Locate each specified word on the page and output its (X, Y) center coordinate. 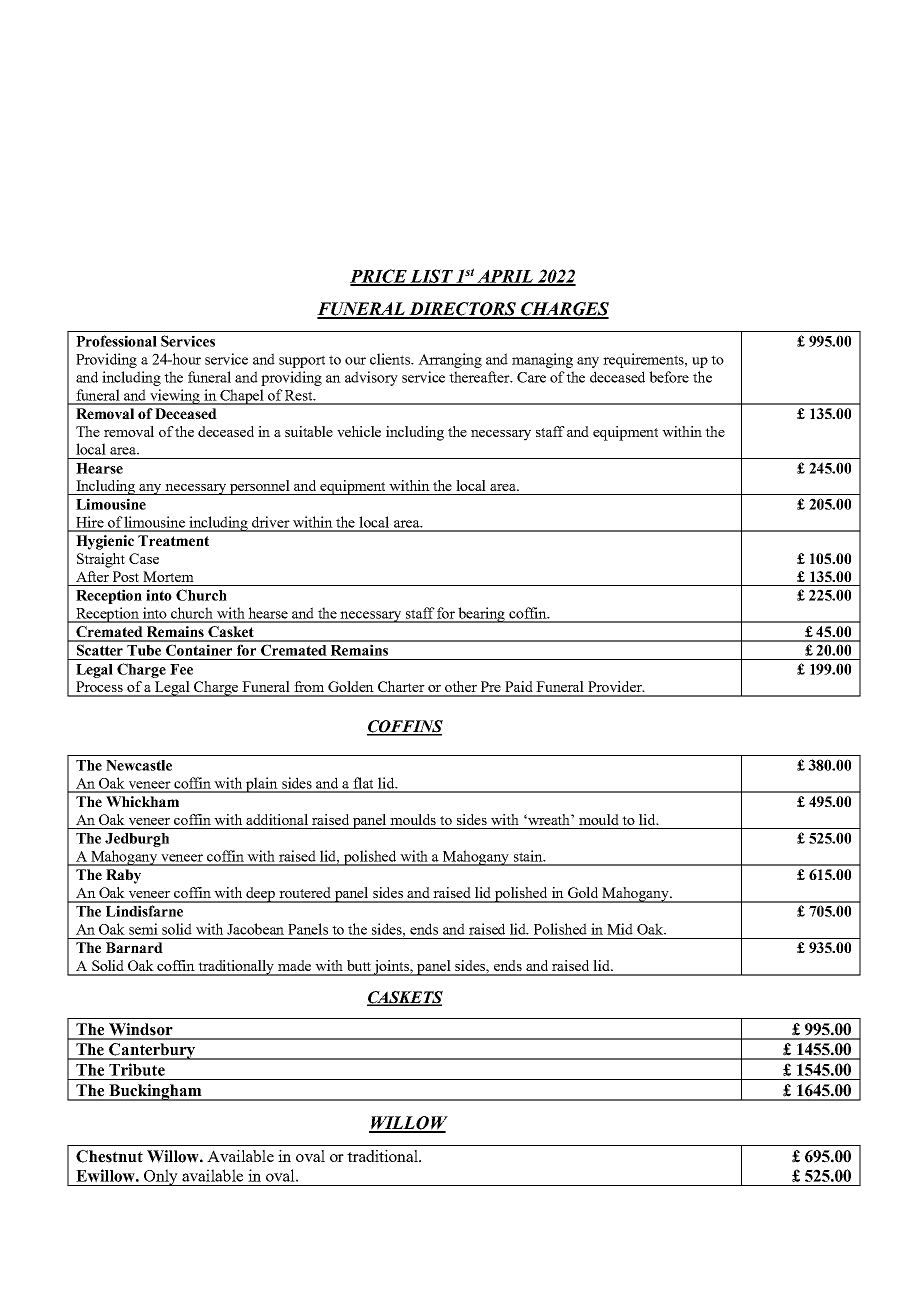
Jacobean (255, 929)
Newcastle (139, 765)
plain (262, 785)
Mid (620, 929)
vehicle (359, 431)
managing (542, 360)
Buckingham (155, 1092)
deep (261, 895)
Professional (116, 341)
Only (161, 1177)
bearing (482, 615)
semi (143, 929)
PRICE (379, 277)
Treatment (173, 540)
